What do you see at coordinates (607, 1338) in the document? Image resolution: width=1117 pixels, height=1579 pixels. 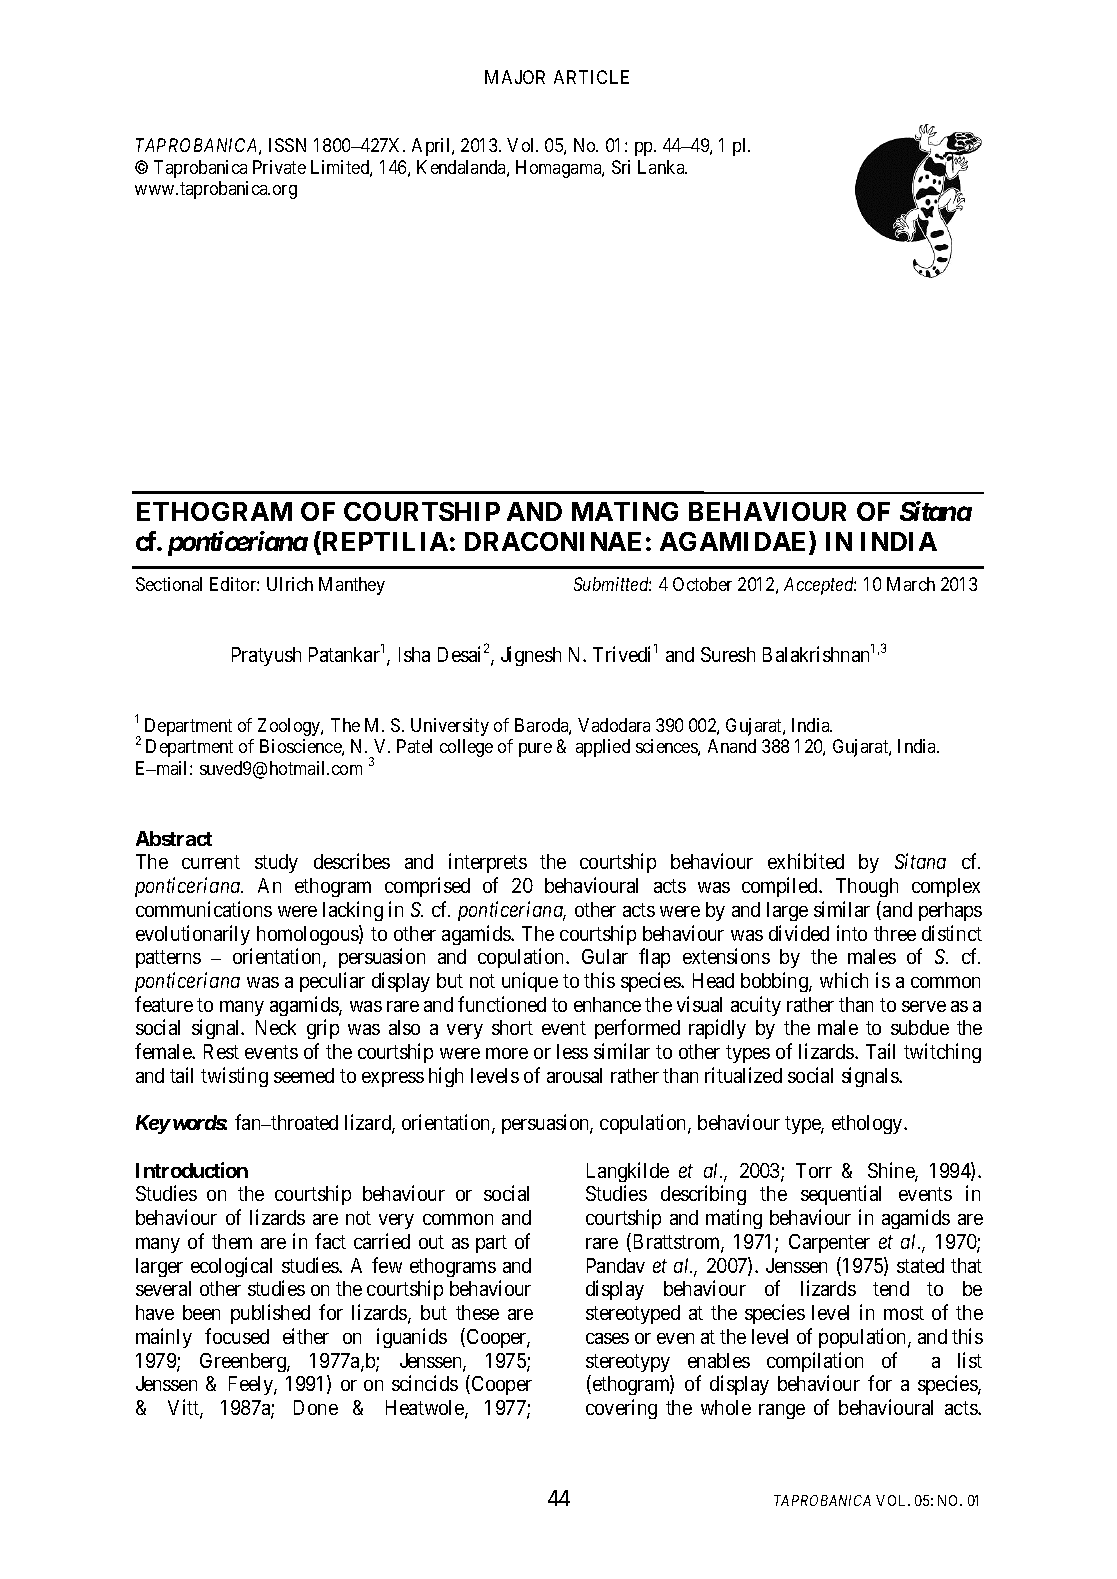 I see `cases` at bounding box center [607, 1338].
